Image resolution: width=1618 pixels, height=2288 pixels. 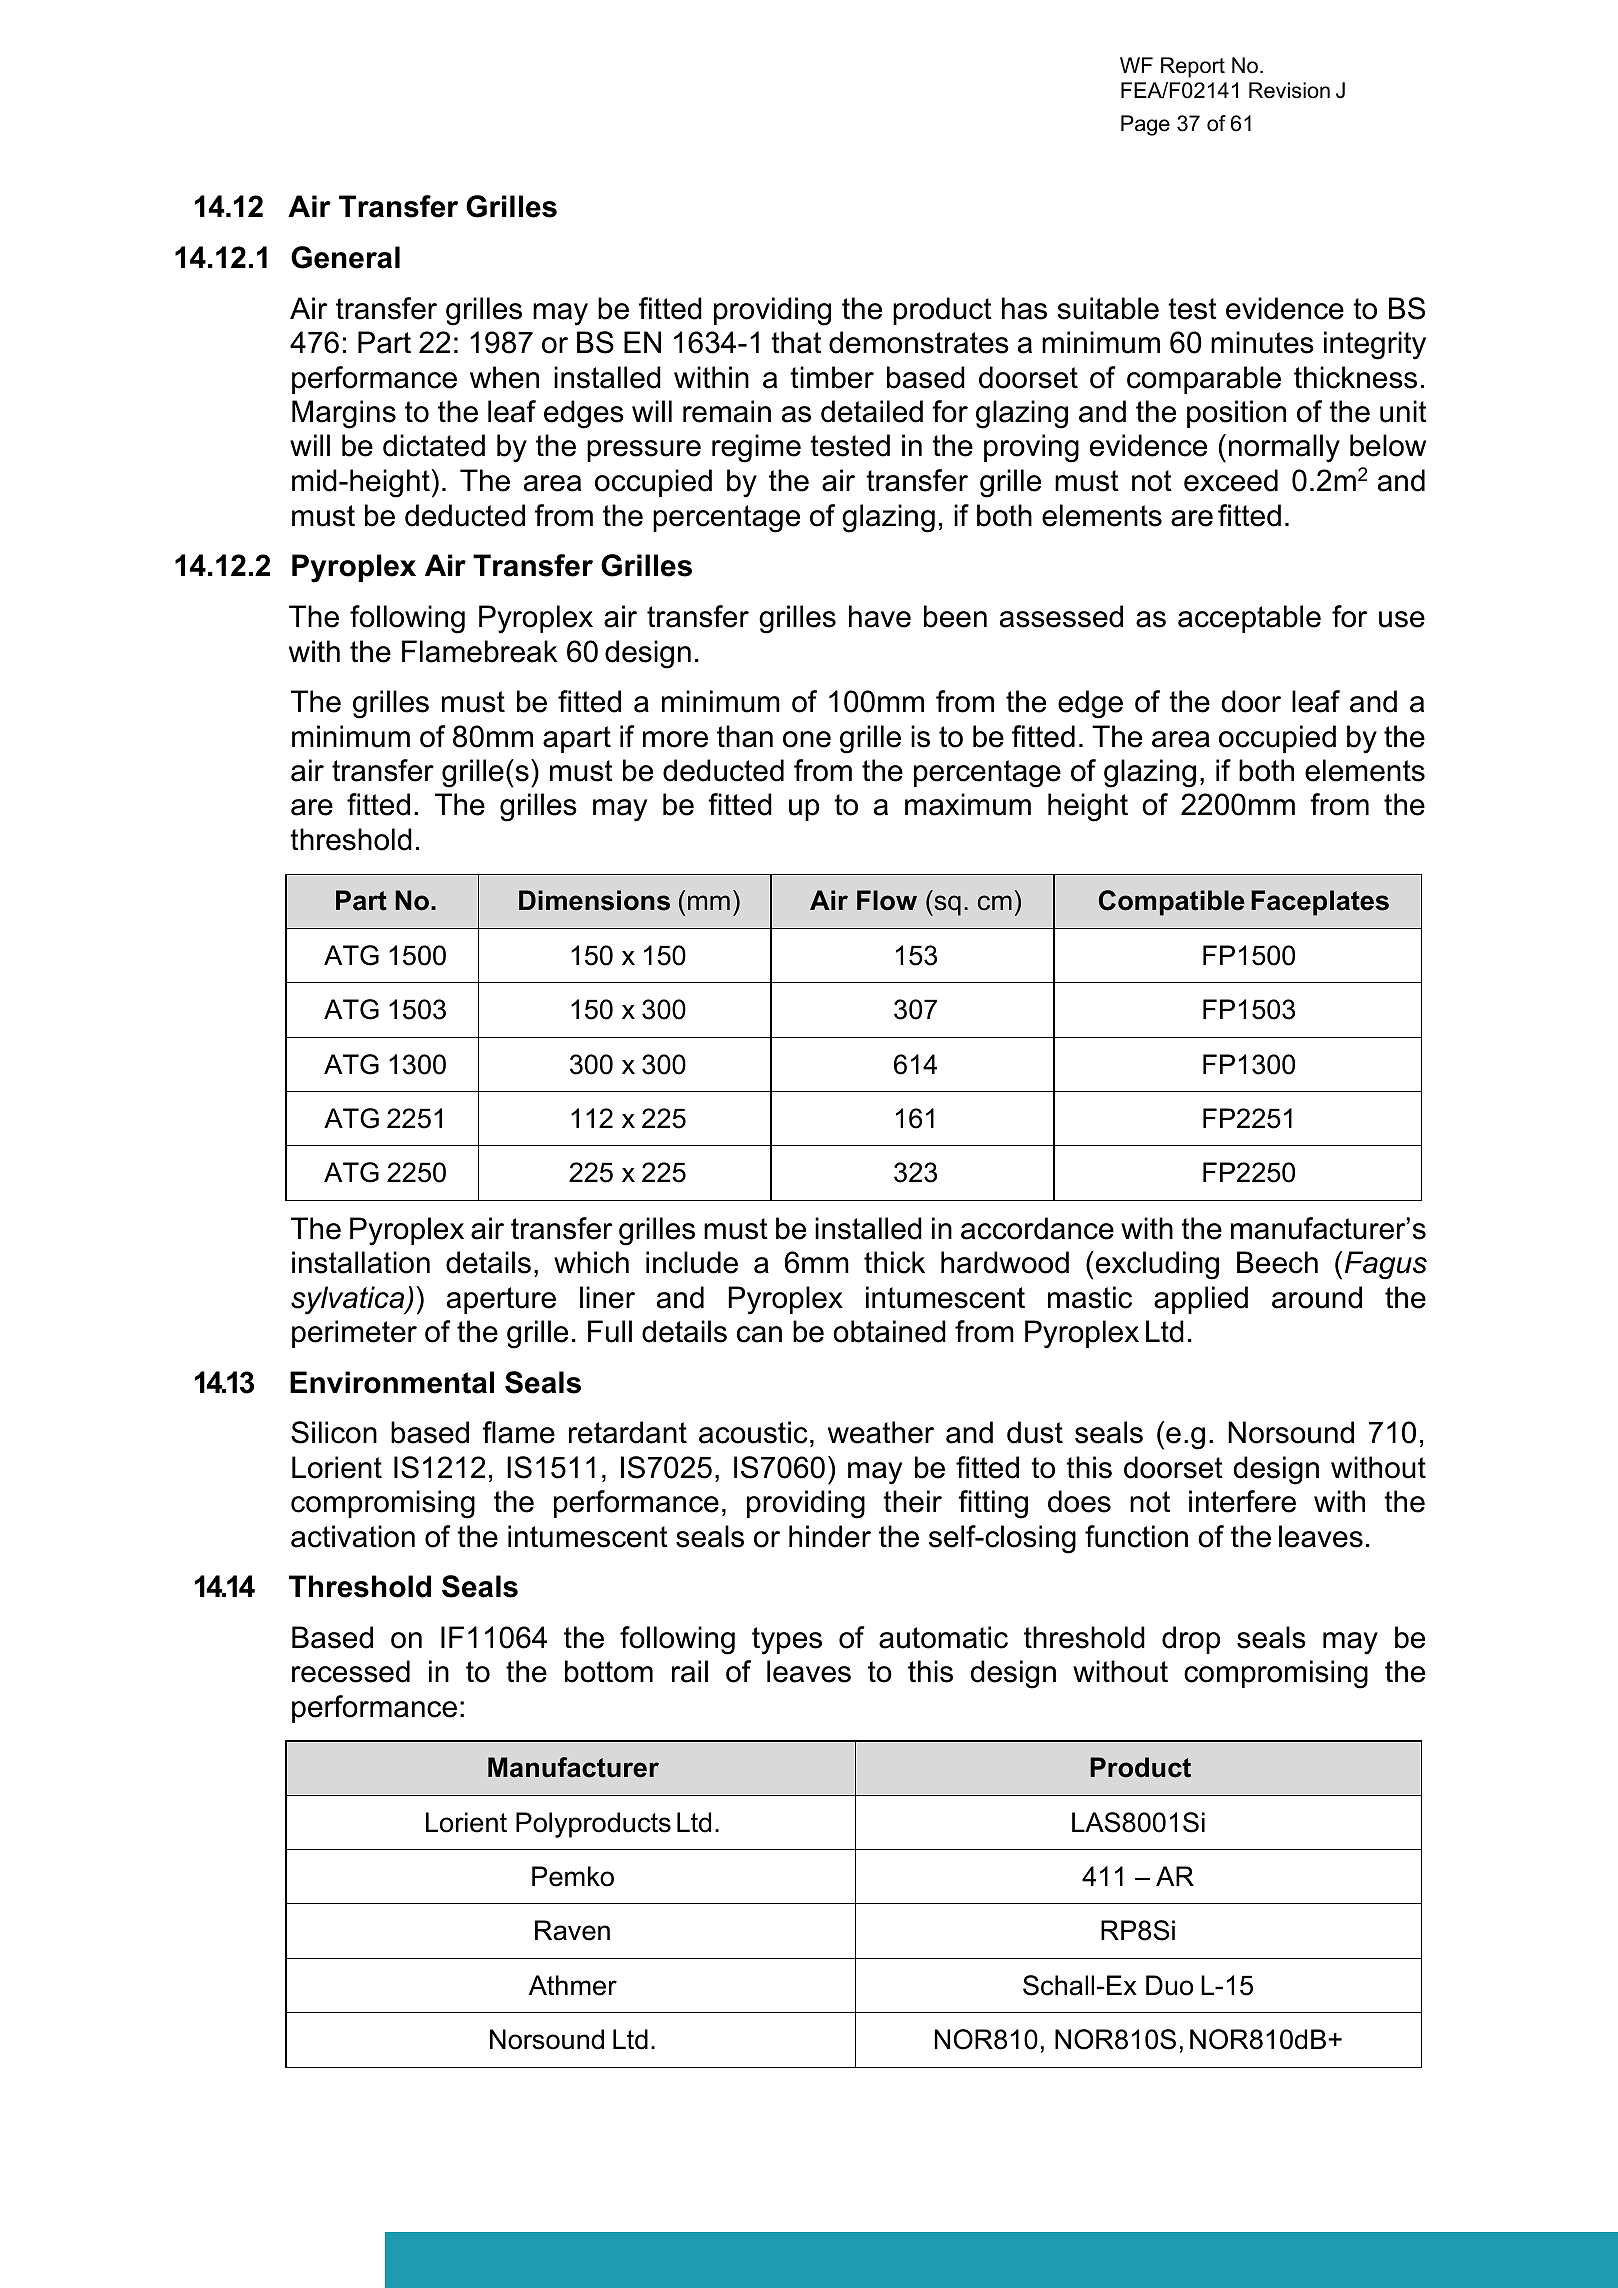 I want to click on Revision, so click(x=1289, y=90).
